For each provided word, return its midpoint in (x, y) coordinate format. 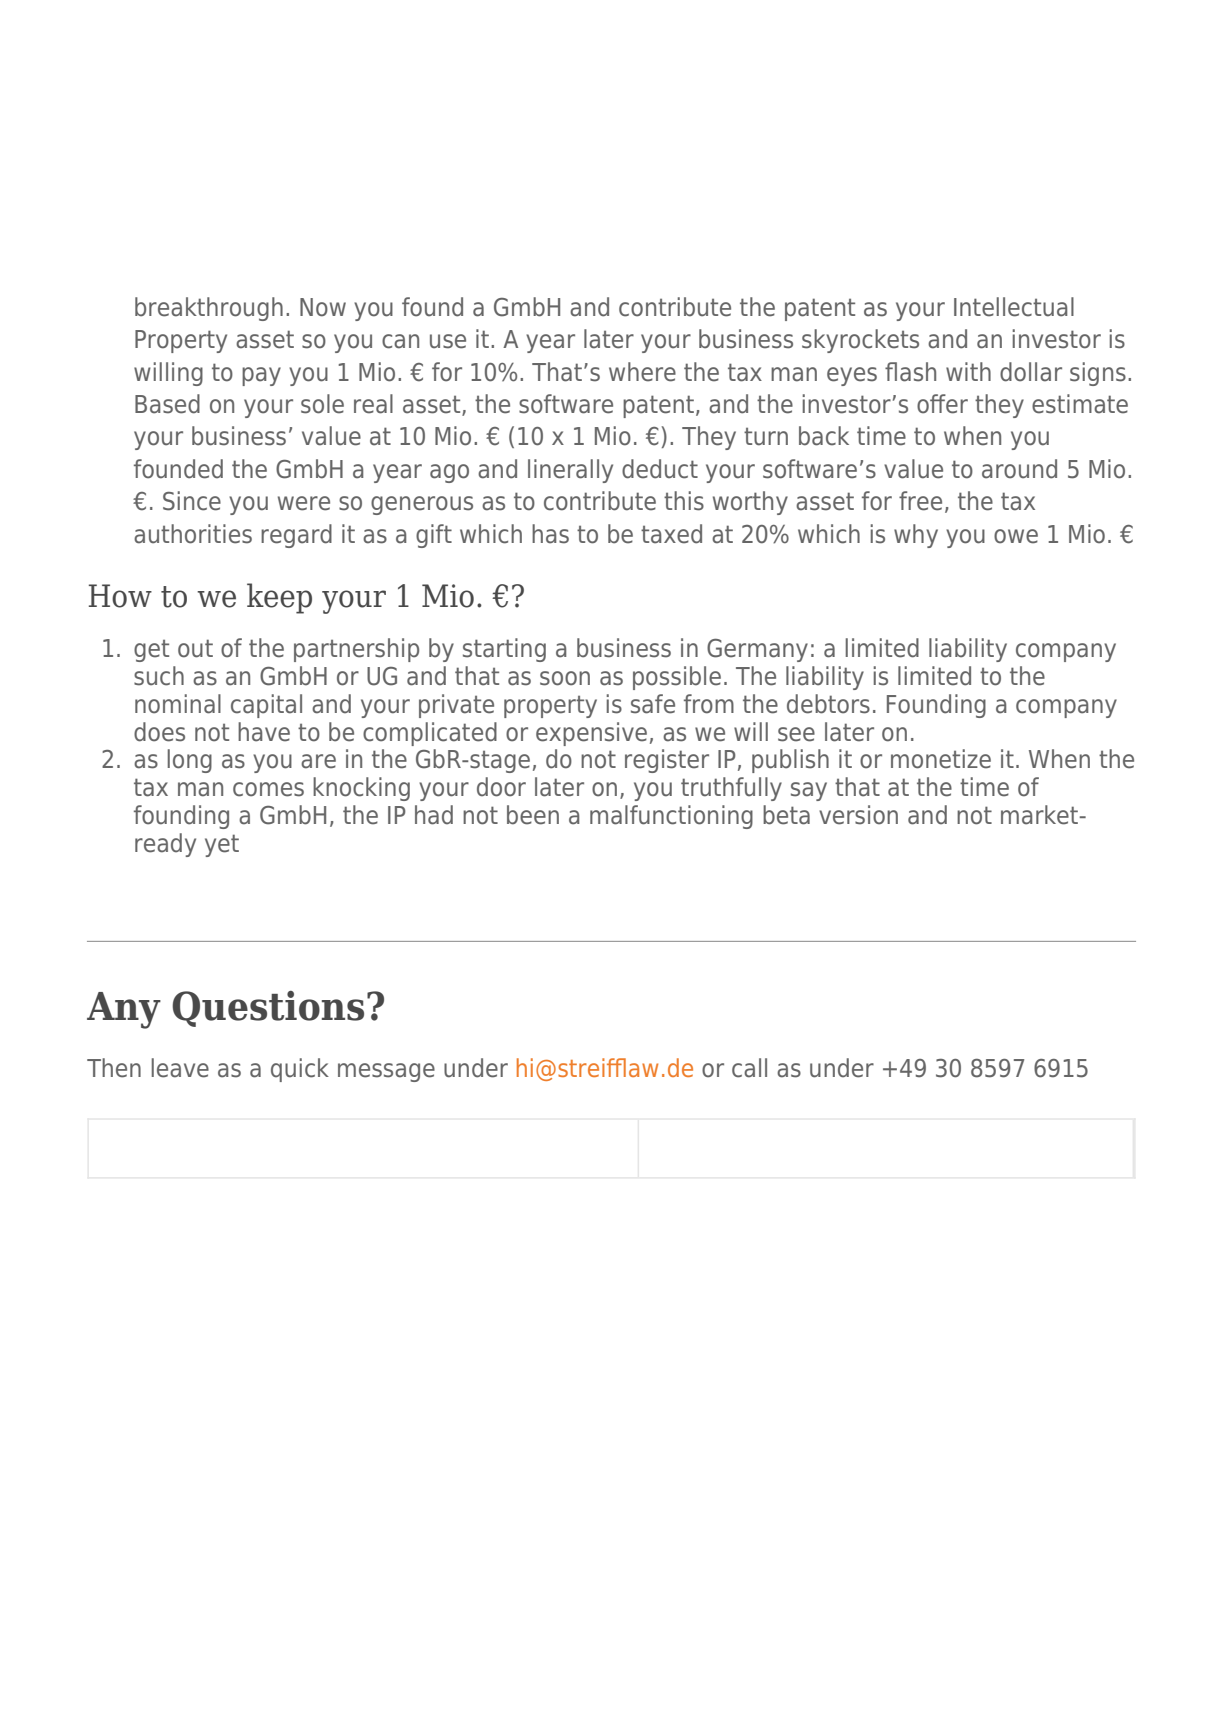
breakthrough (209, 309)
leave (180, 1068)
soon (565, 678)
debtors (828, 704)
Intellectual (1014, 307)
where (642, 372)
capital (266, 706)
